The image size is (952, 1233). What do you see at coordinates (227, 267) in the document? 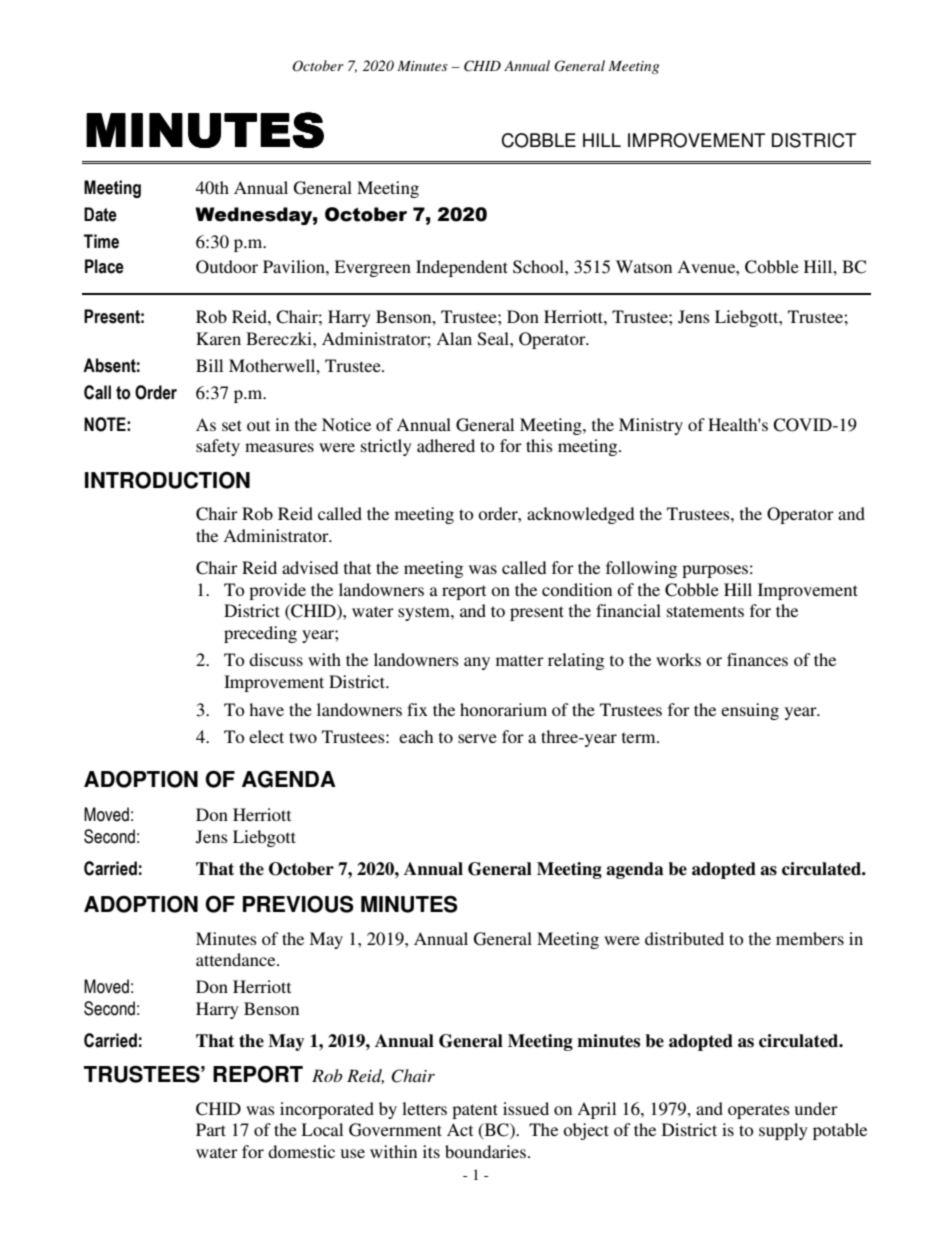
I see `Outdoor` at bounding box center [227, 267].
